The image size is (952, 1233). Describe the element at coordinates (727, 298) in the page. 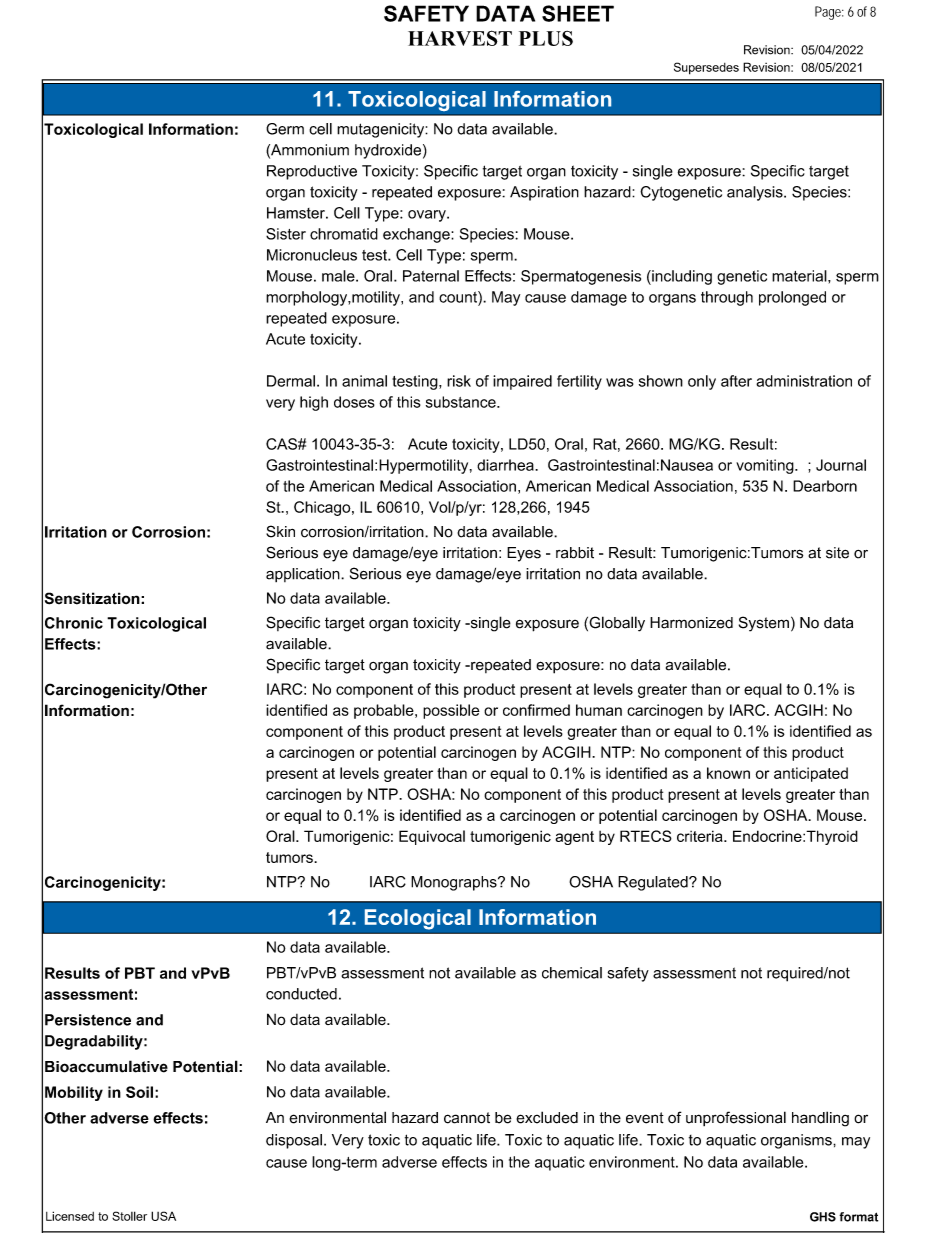

I see `through` at that location.
